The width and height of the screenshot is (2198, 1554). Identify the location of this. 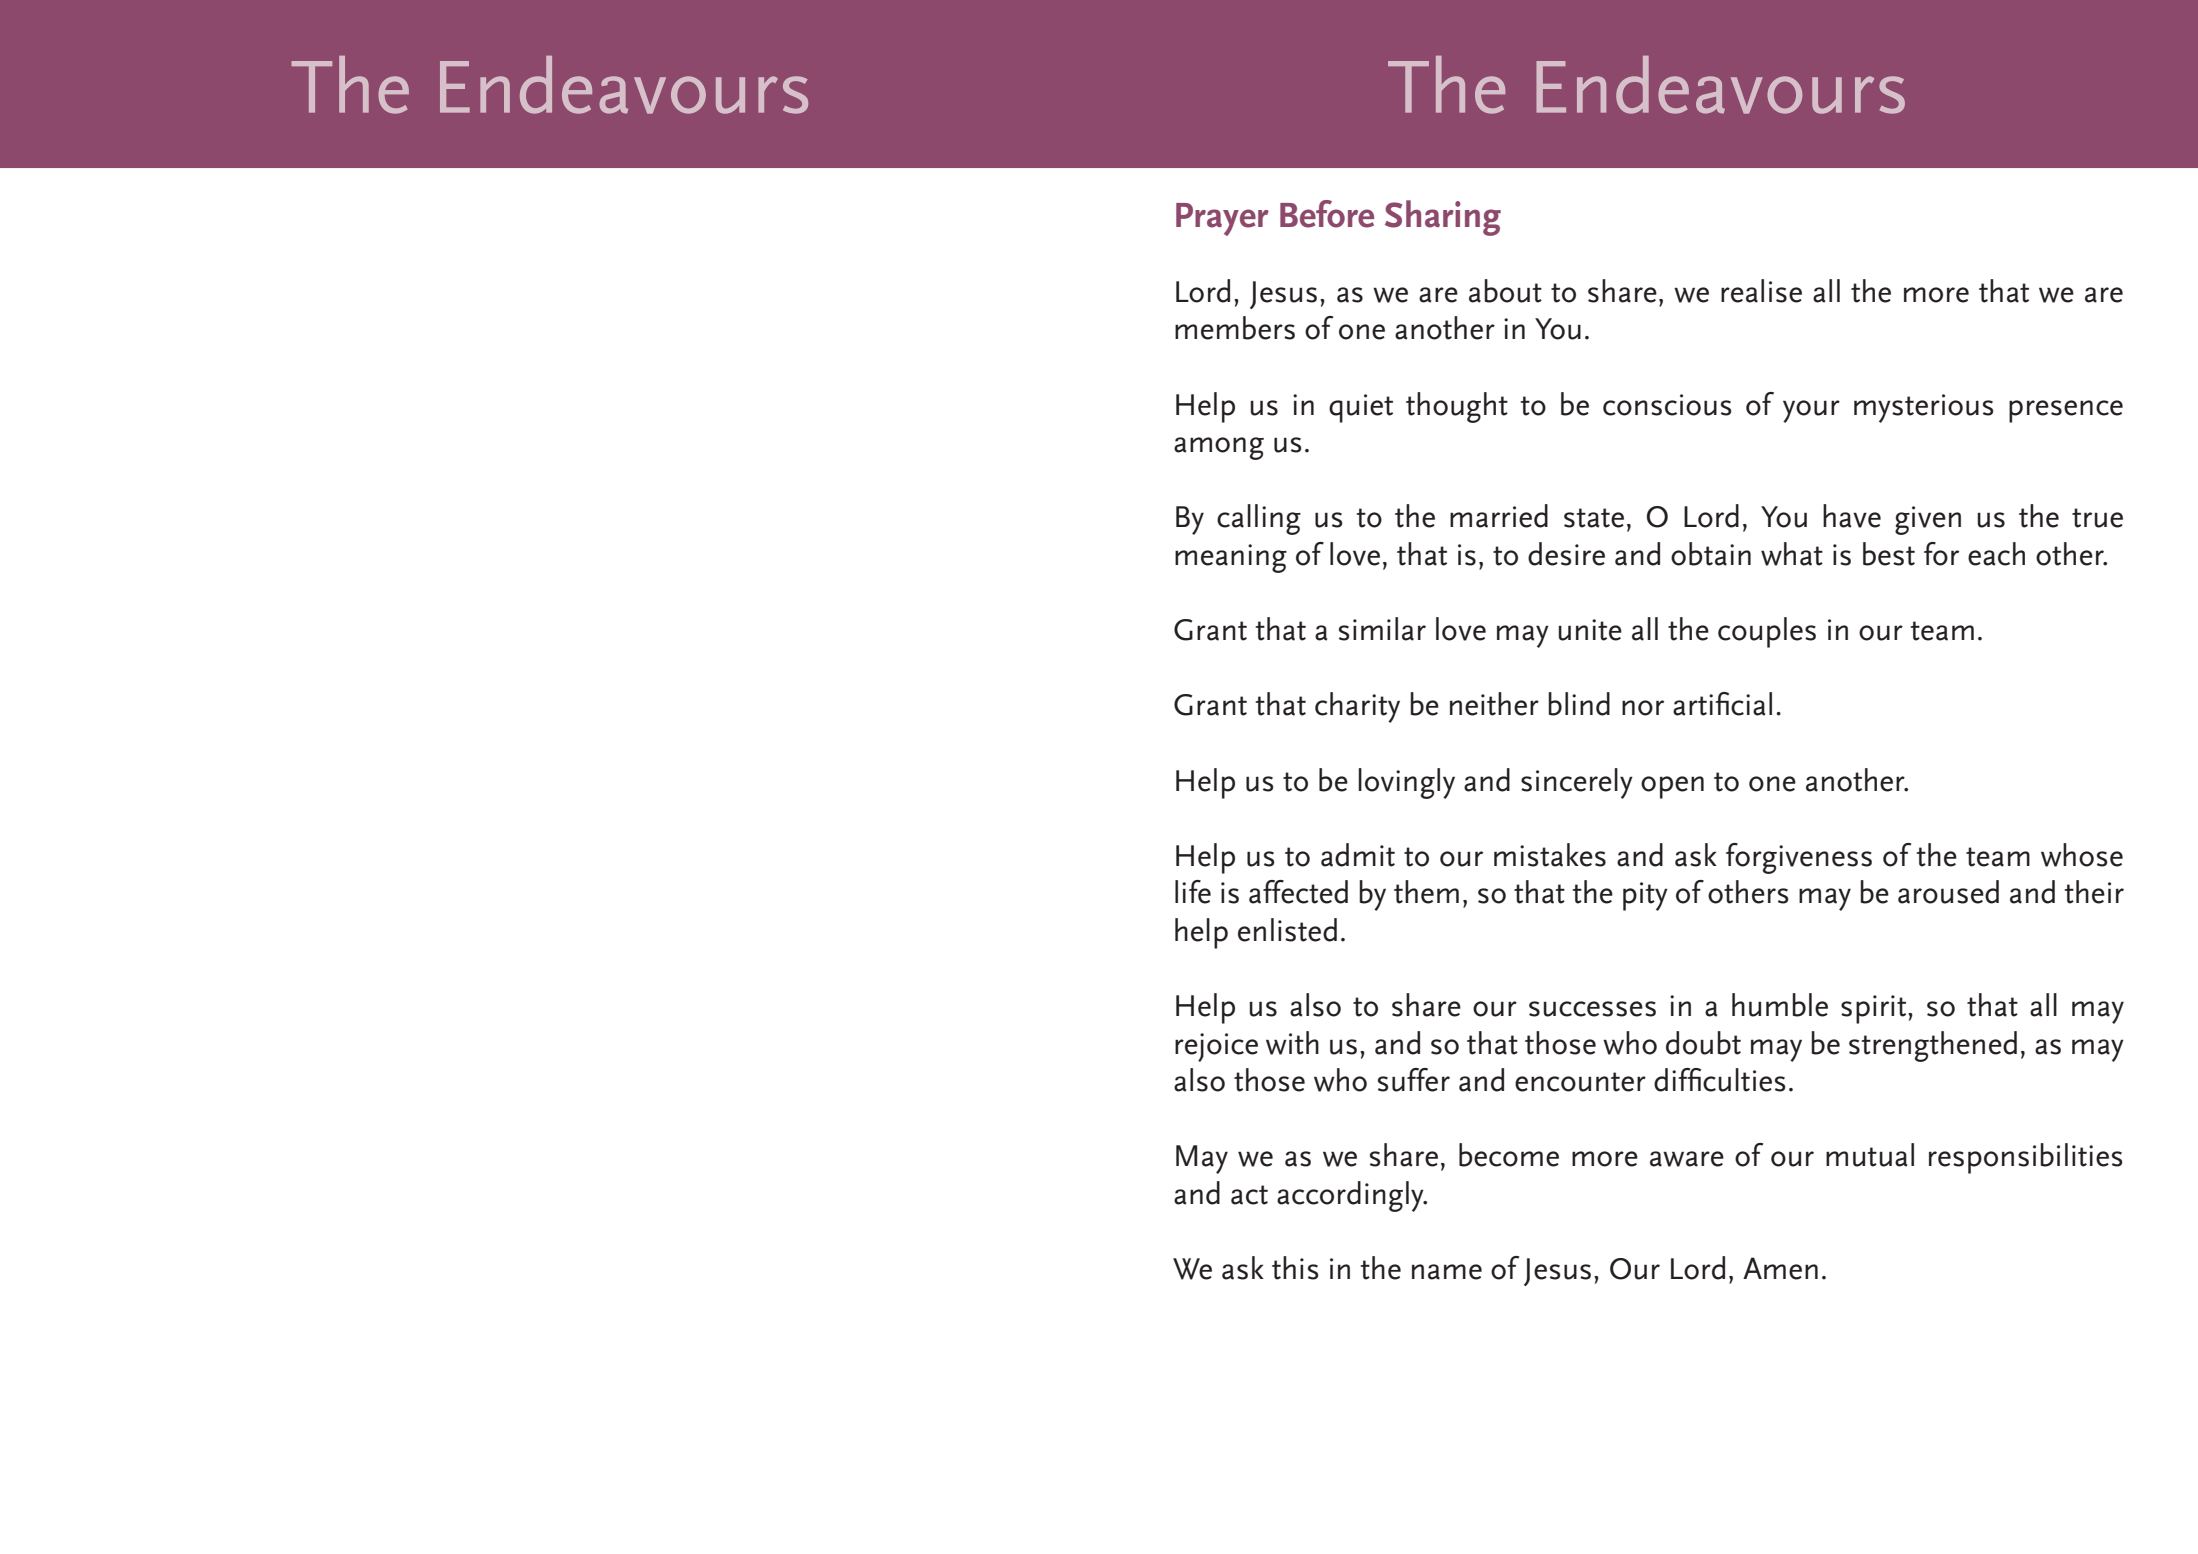
(1295, 1268).
